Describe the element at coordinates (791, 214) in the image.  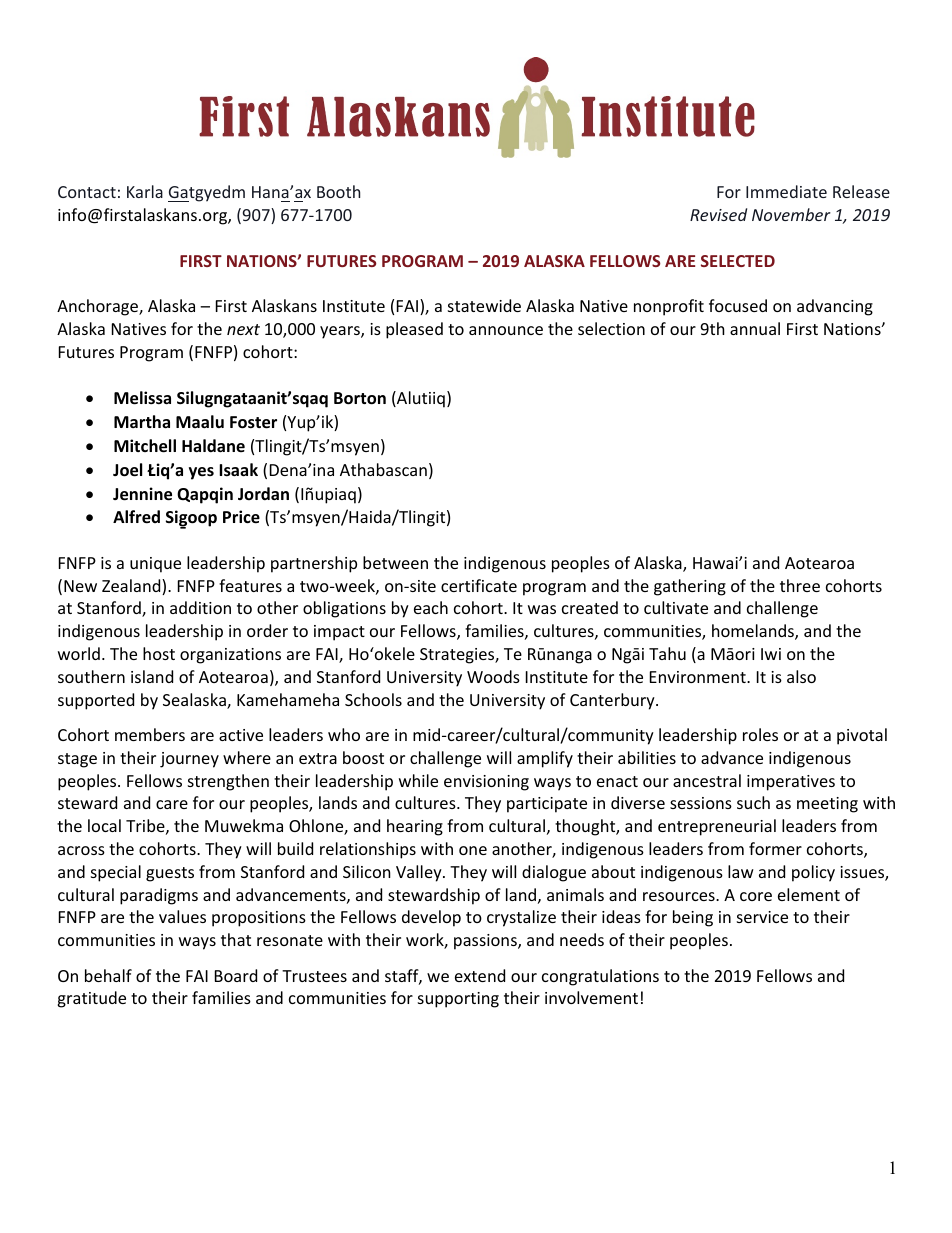
I see `November` at that location.
